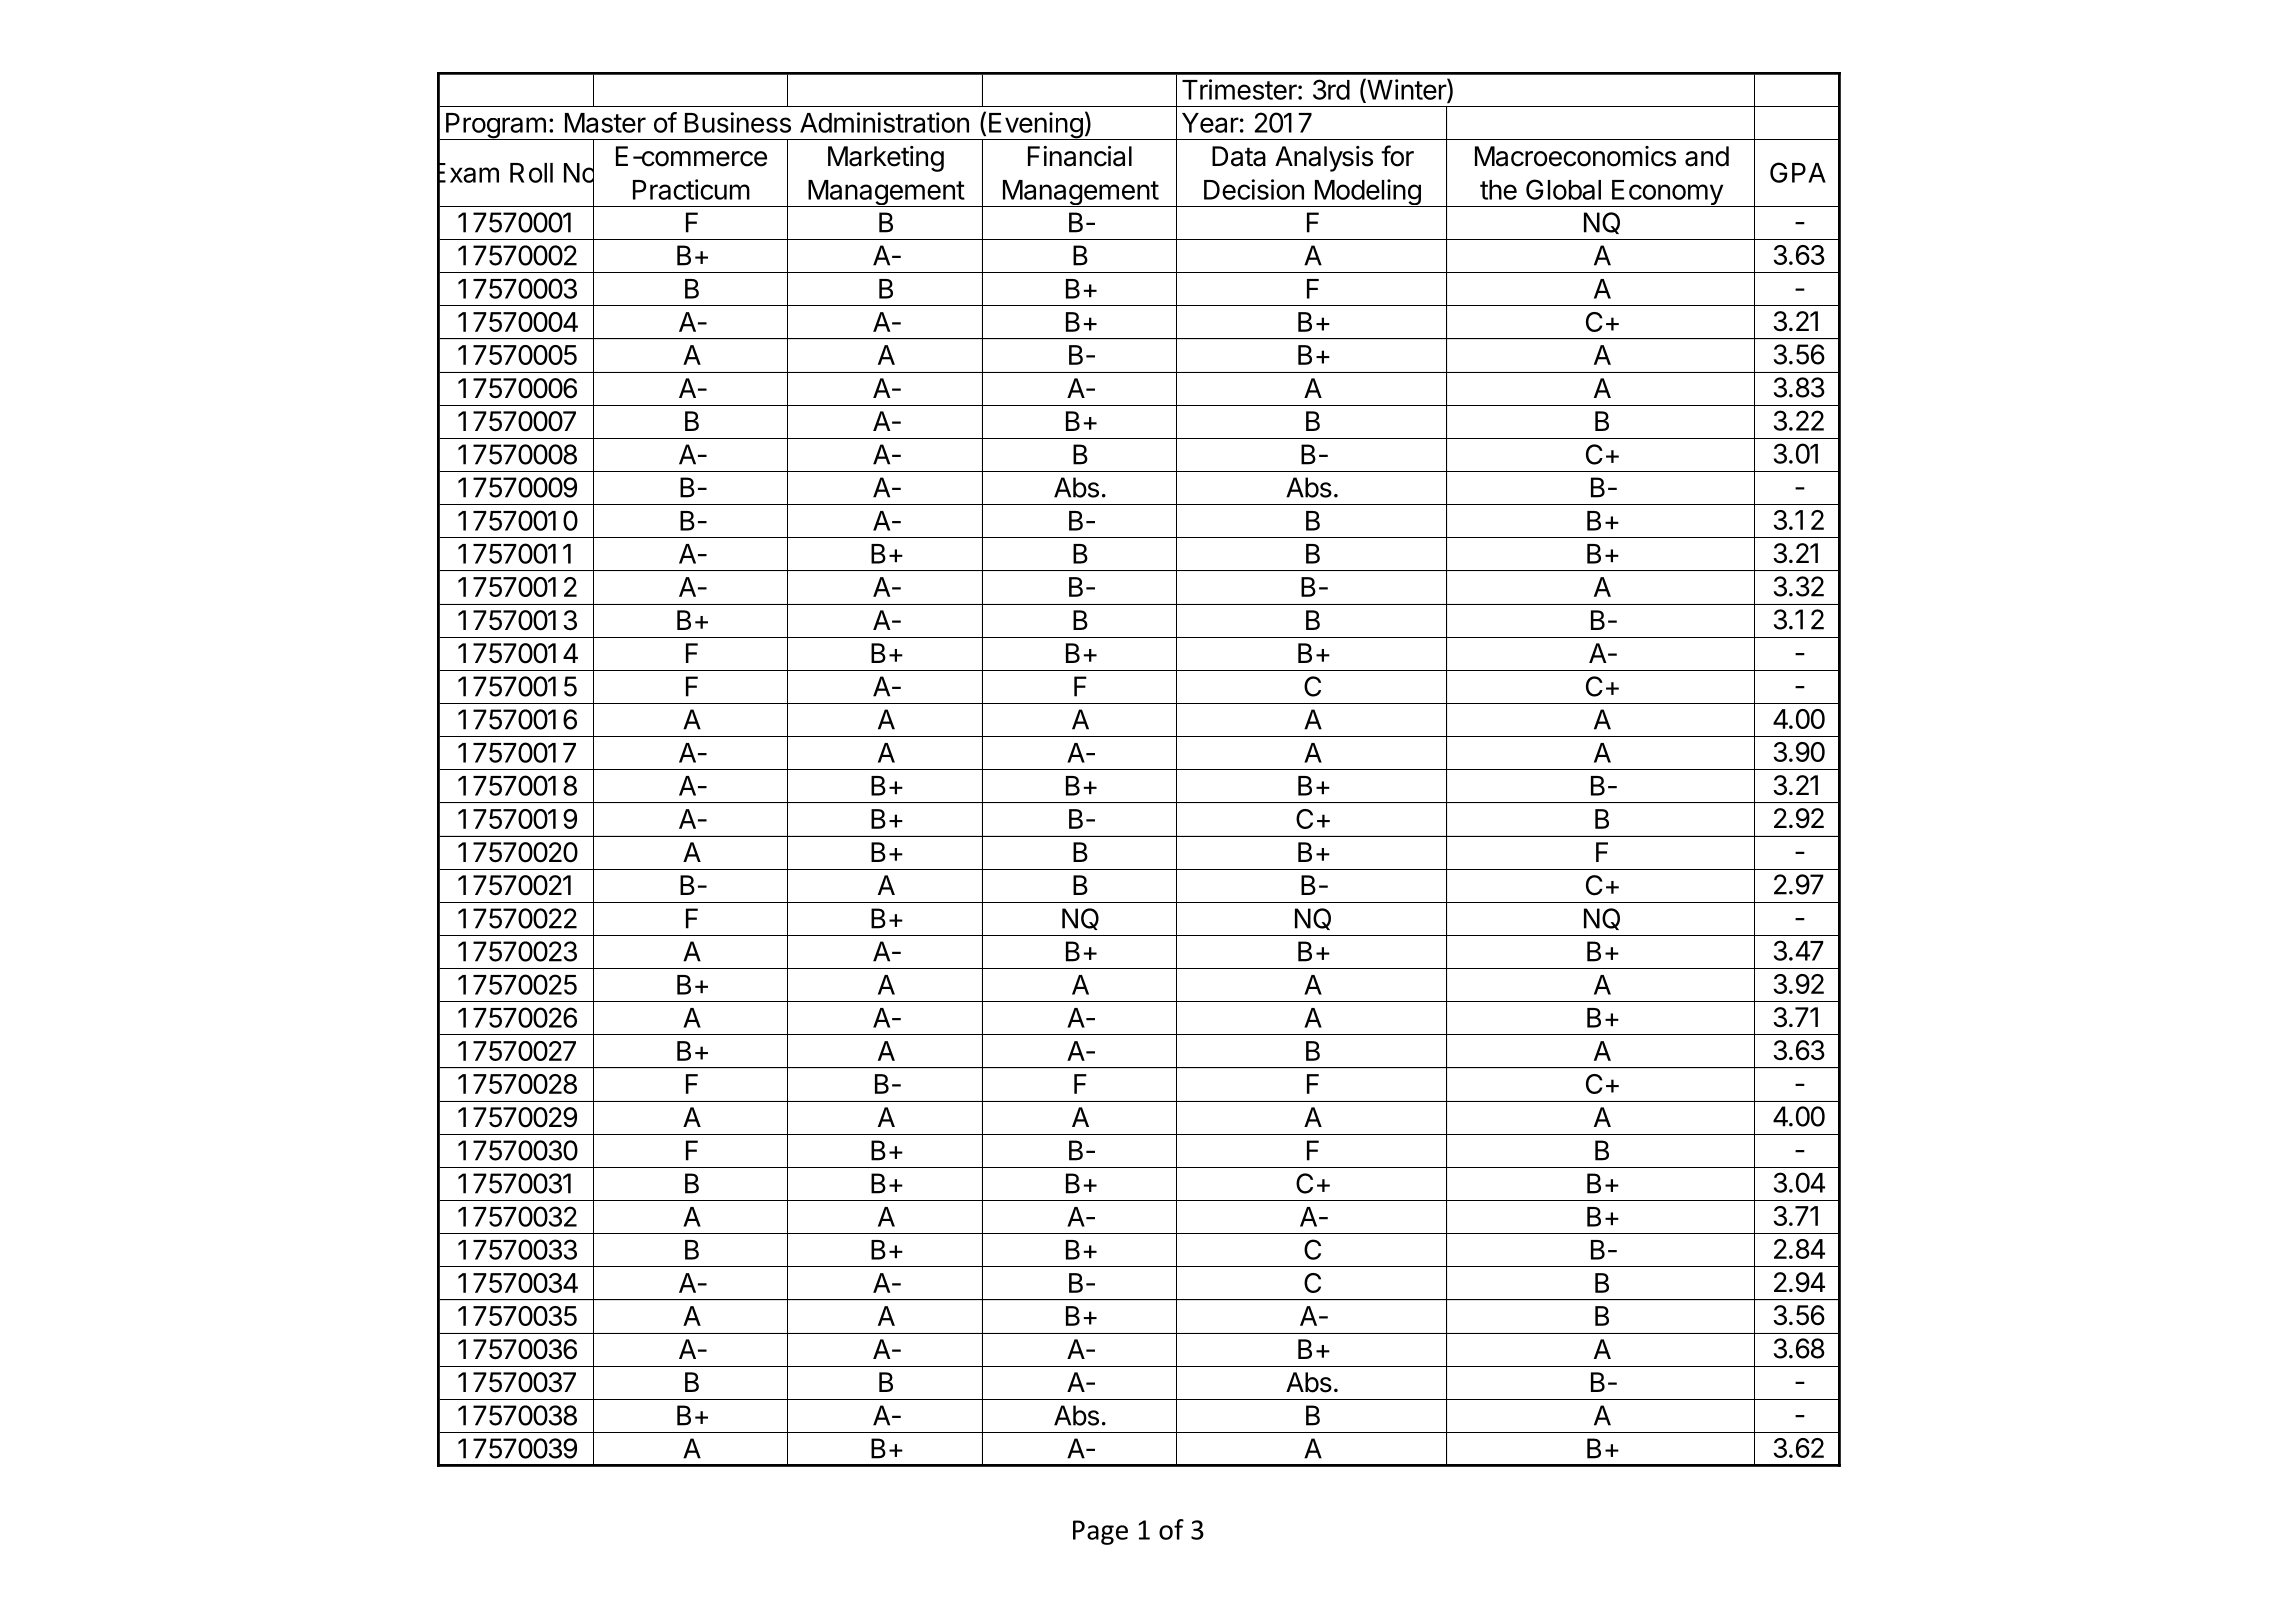 The height and width of the screenshot is (1611, 2278). Describe the element at coordinates (1367, 193) in the screenshot. I see `Modeling` at that location.
